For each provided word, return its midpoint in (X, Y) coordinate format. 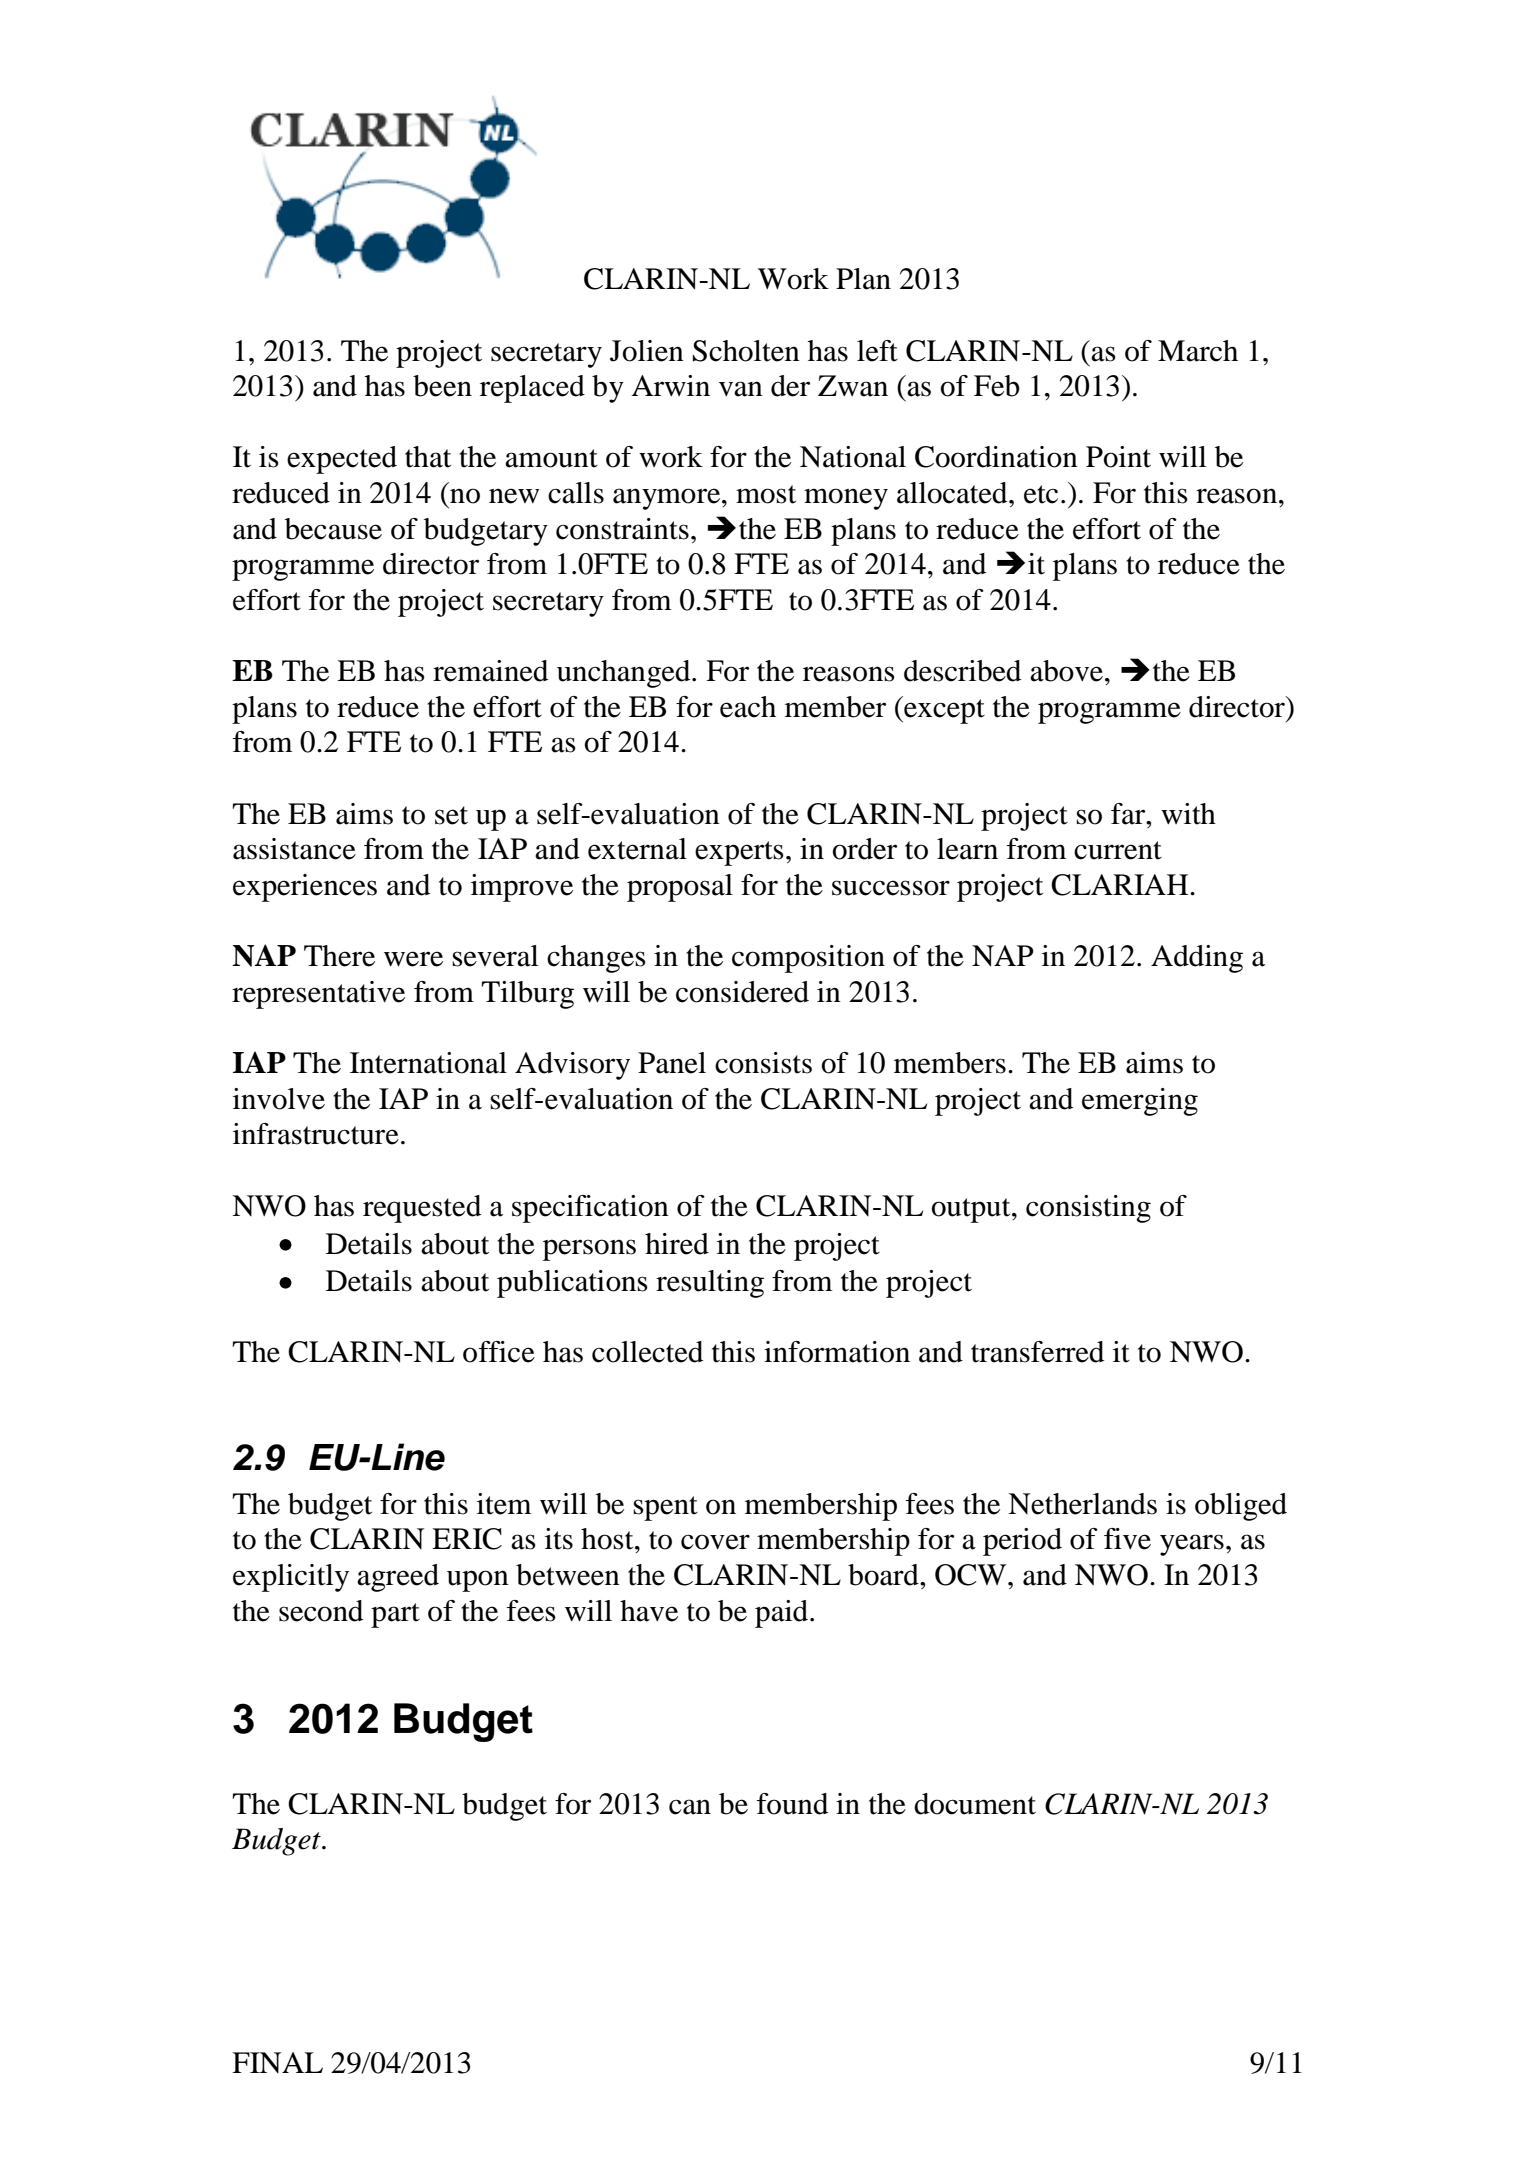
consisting (1088, 1209)
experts (739, 853)
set (451, 815)
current (1118, 850)
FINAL (277, 2062)
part (395, 1615)
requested (422, 1209)
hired (677, 1244)
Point (1118, 457)
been (442, 386)
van (741, 389)
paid (783, 1614)
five (1127, 1539)
